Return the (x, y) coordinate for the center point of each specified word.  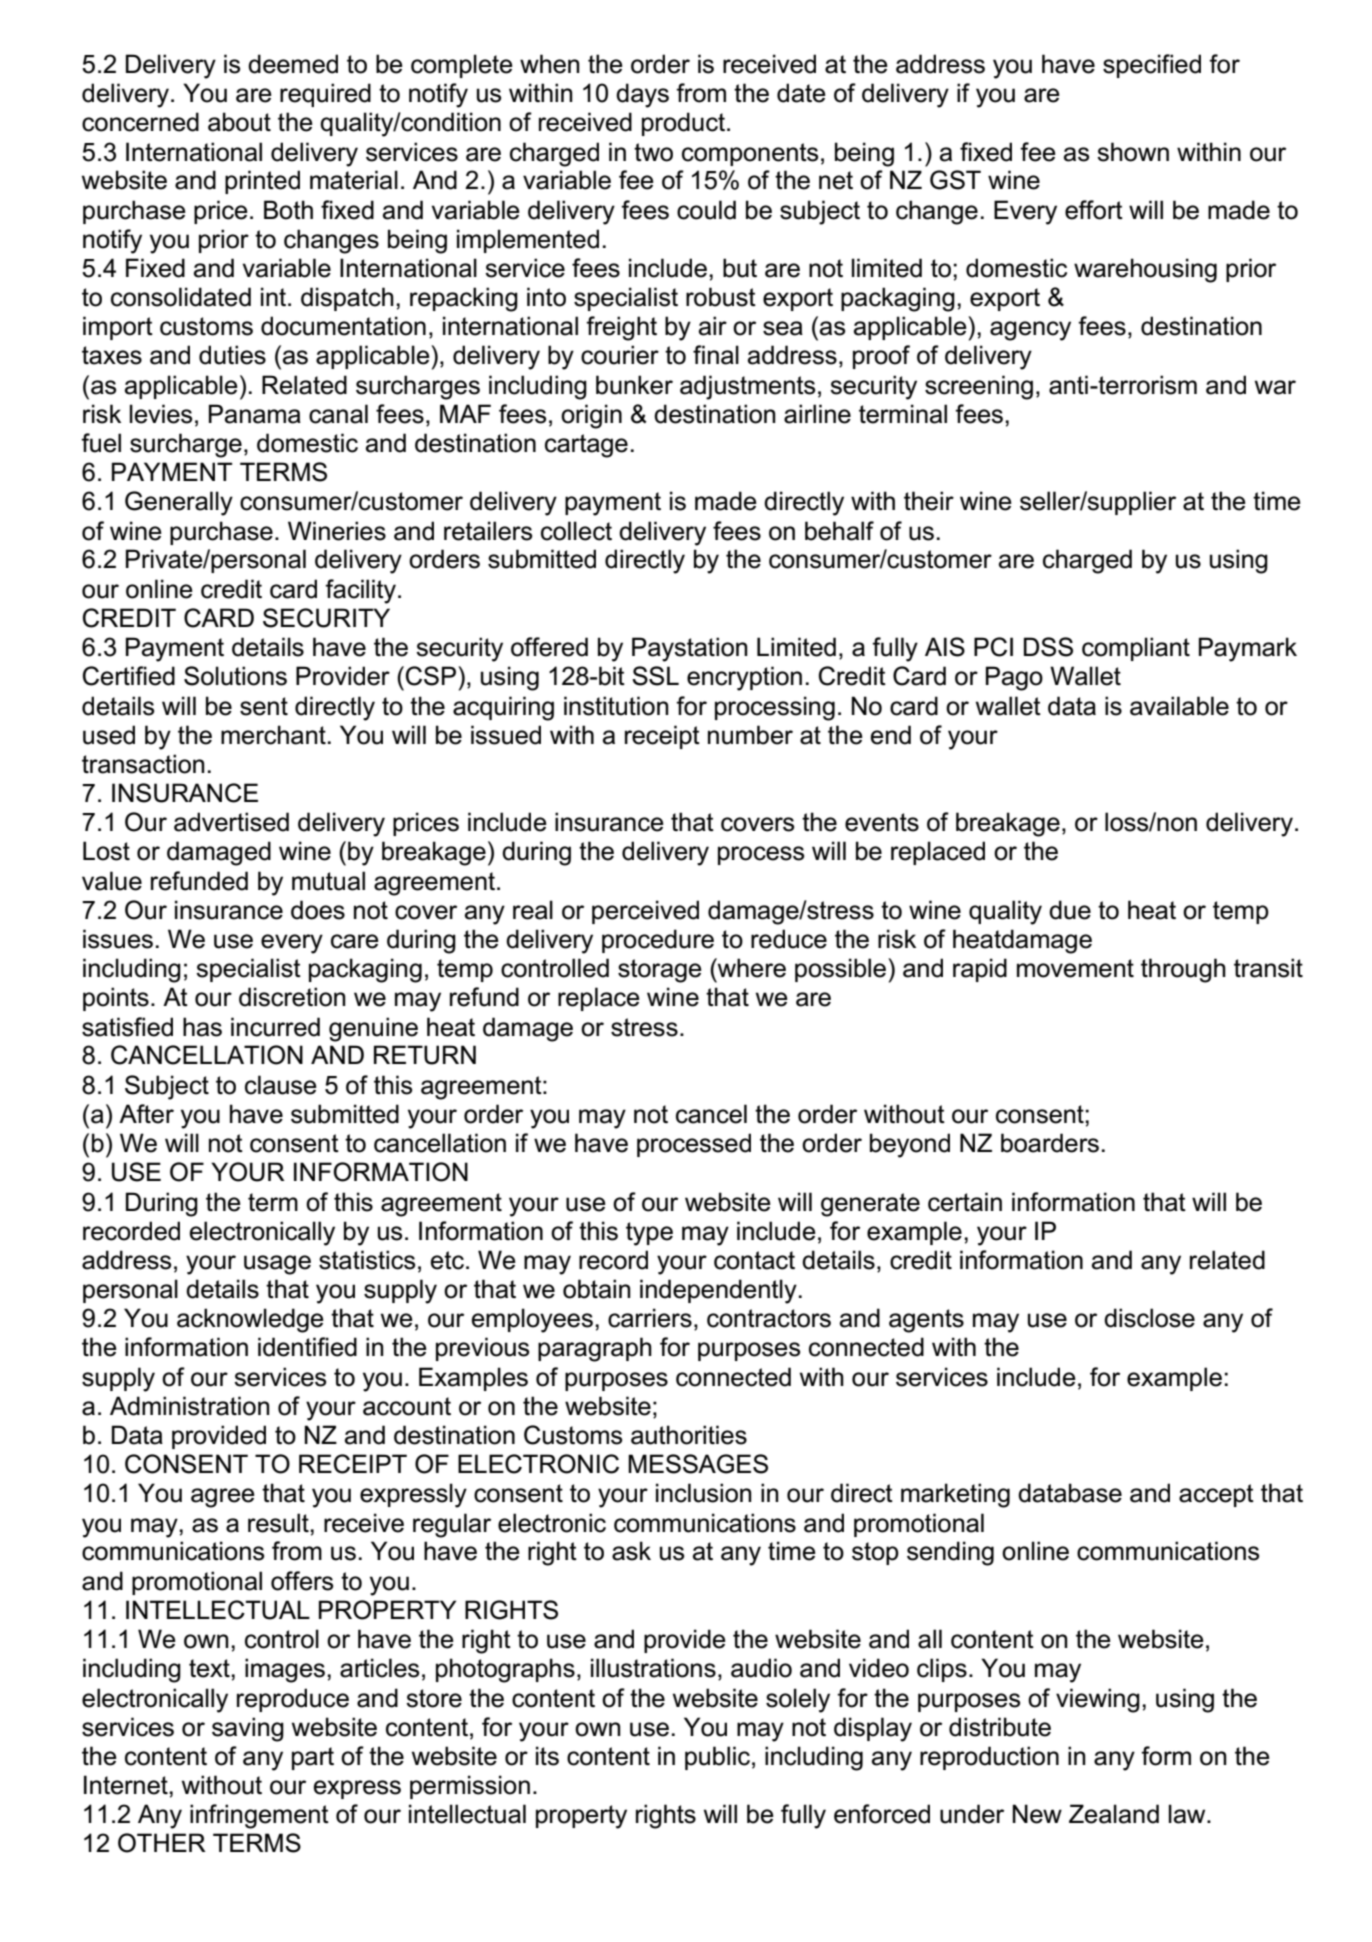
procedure (658, 941)
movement (1075, 968)
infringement (259, 1816)
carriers (650, 1318)
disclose (1149, 1318)
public (717, 1758)
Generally (179, 503)
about (239, 122)
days (642, 95)
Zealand (1114, 1814)
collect (576, 531)
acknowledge (250, 1320)
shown (1133, 152)
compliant (1136, 649)
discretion (292, 997)
